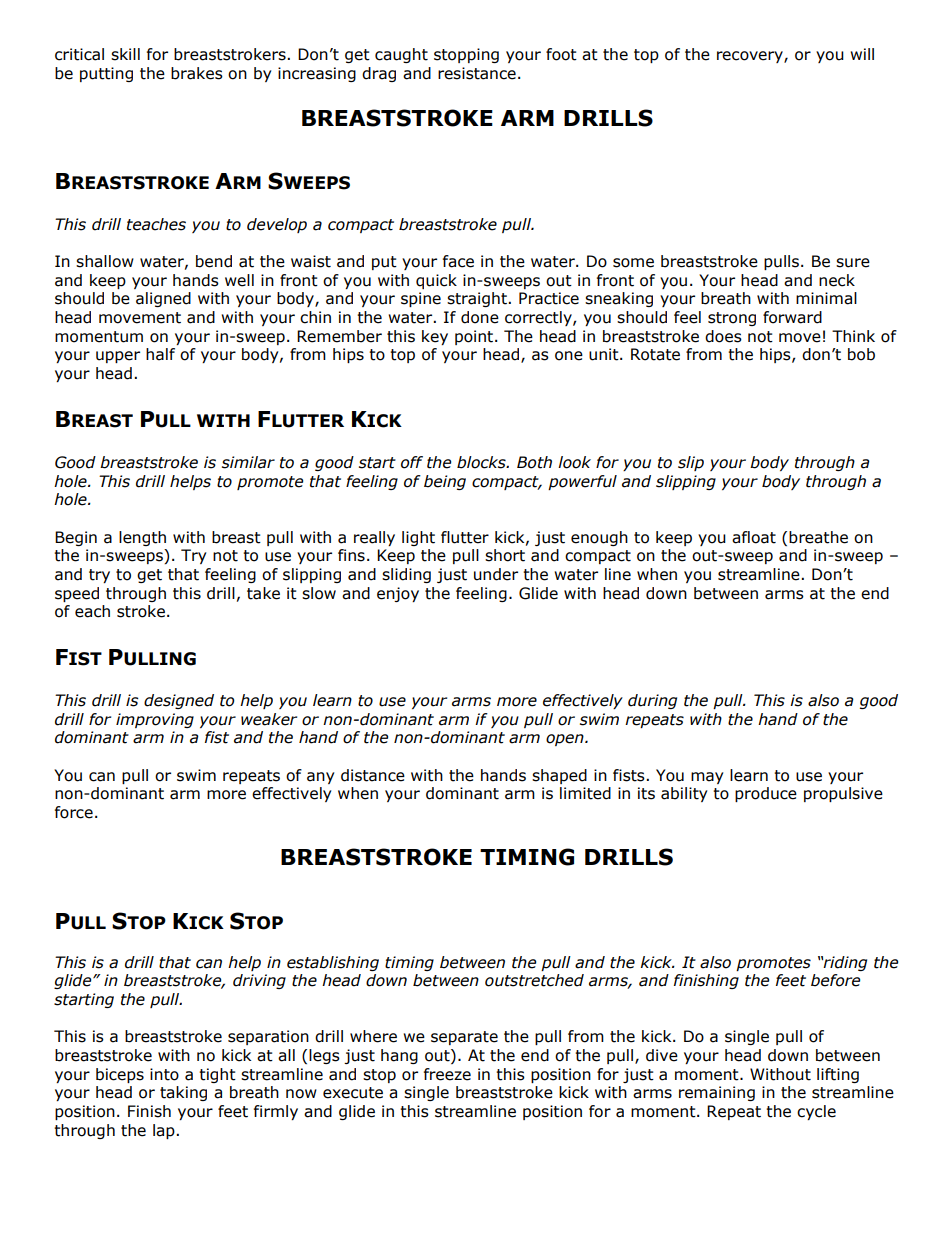 The height and width of the screenshot is (1233, 952). I want to click on brakes, so click(197, 73).
